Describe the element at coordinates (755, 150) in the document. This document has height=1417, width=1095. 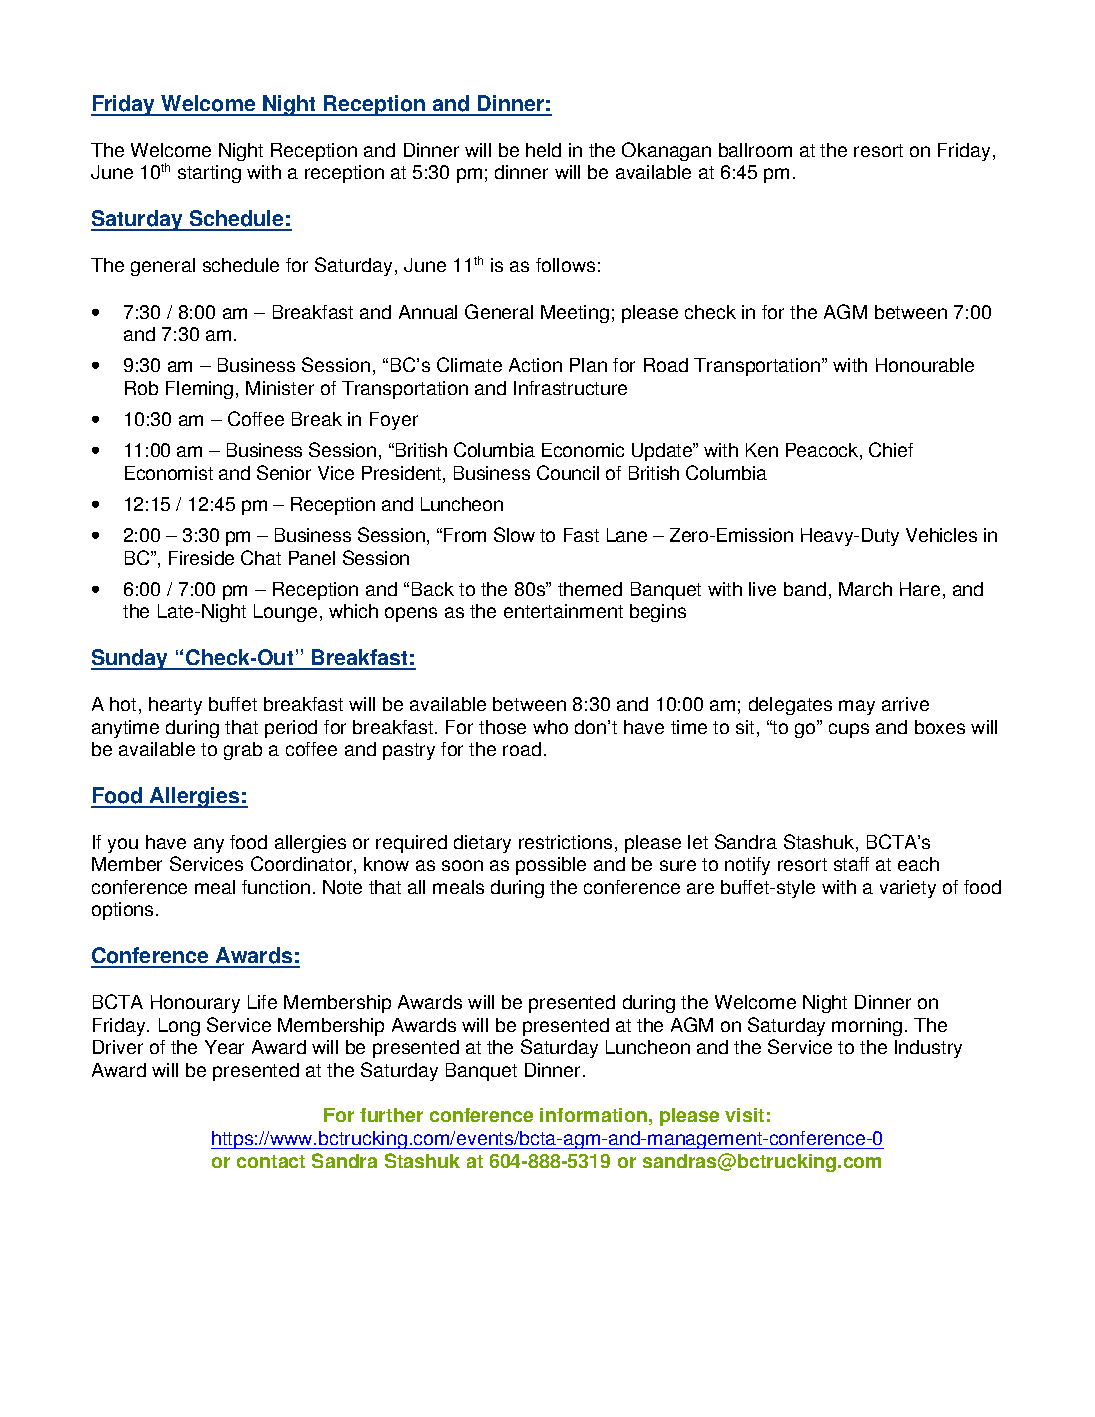
I see `ballroom` at that location.
